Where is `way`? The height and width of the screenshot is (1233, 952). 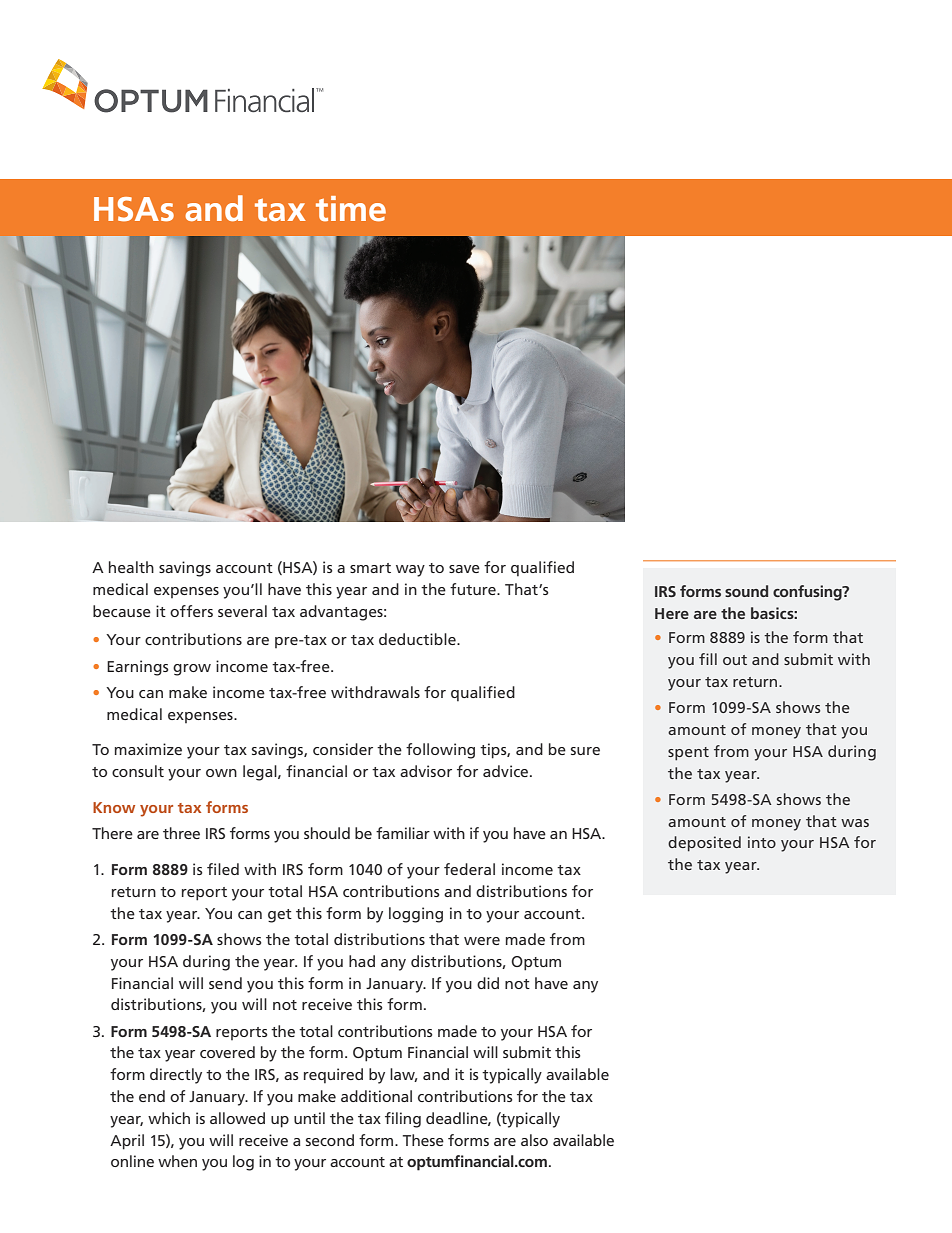
way is located at coordinates (410, 571).
